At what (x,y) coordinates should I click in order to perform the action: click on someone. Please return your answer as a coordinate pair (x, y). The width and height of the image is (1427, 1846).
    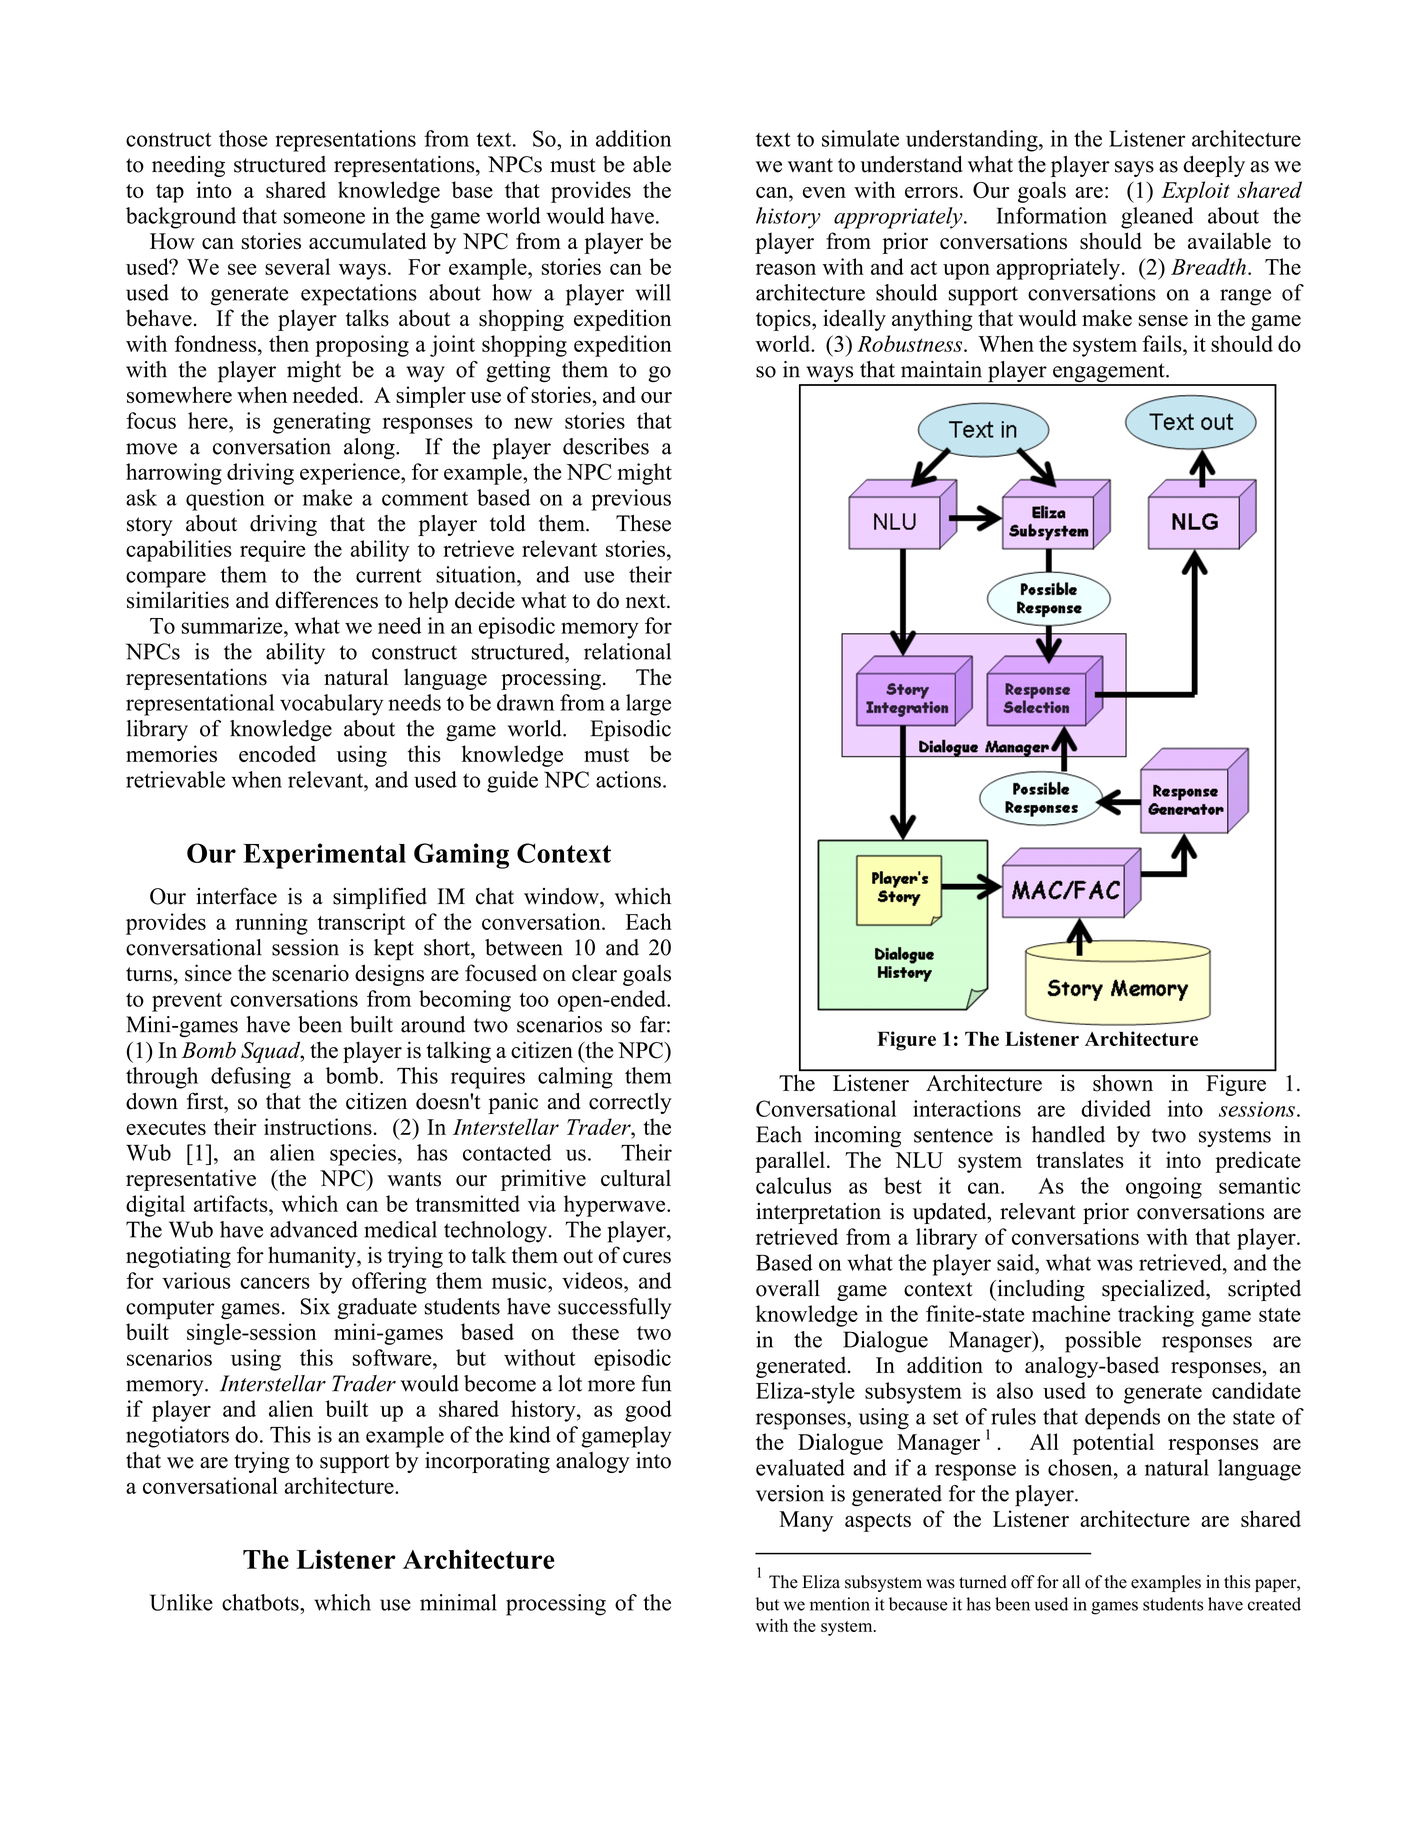
    Looking at the image, I should click on (324, 218).
